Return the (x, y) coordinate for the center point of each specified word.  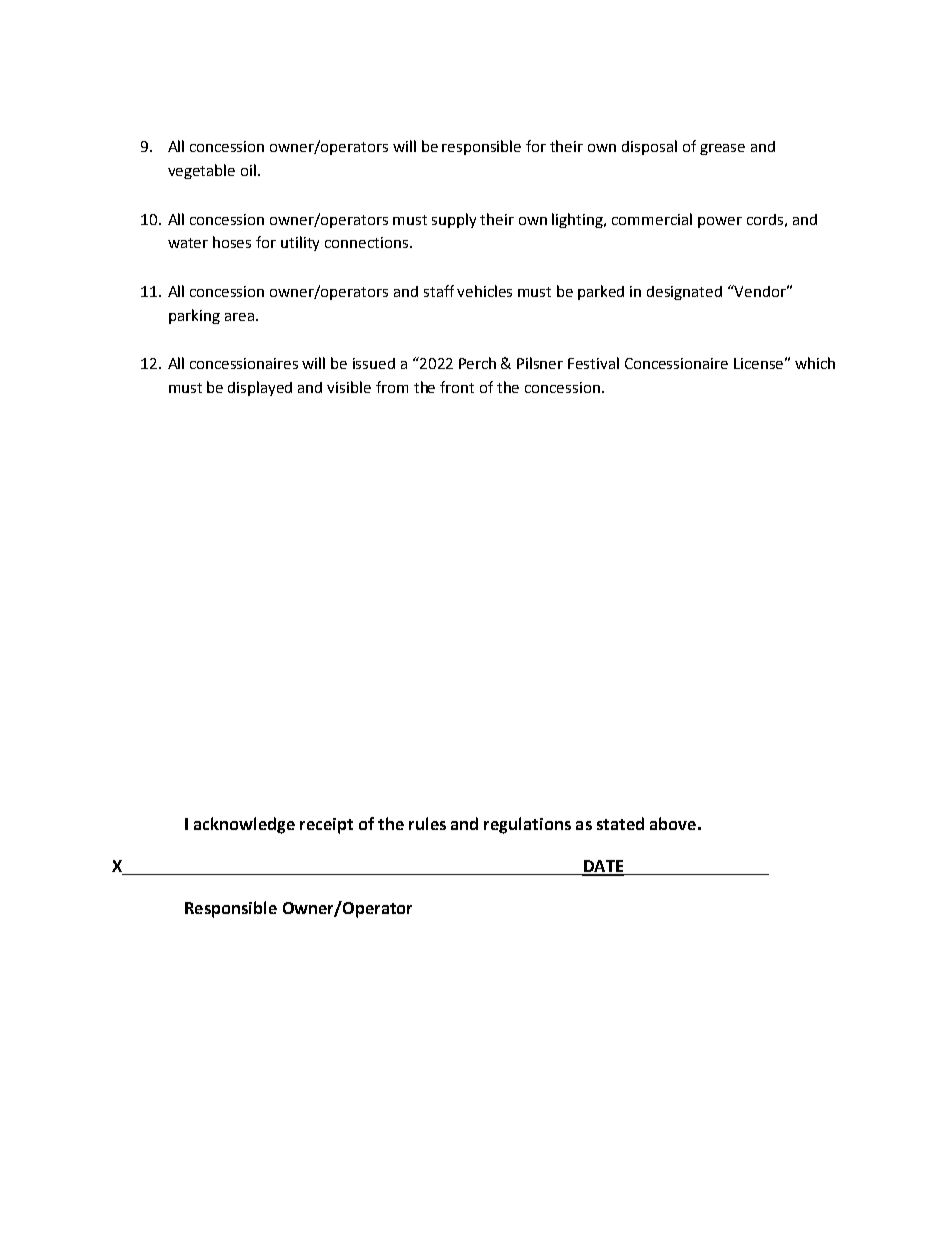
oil (248, 170)
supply (454, 220)
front (457, 387)
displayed (260, 388)
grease (722, 149)
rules (427, 823)
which (815, 363)
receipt (326, 826)
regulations (527, 825)
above (673, 823)
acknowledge (244, 825)
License (758, 363)
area (239, 317)
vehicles (484, 291)
